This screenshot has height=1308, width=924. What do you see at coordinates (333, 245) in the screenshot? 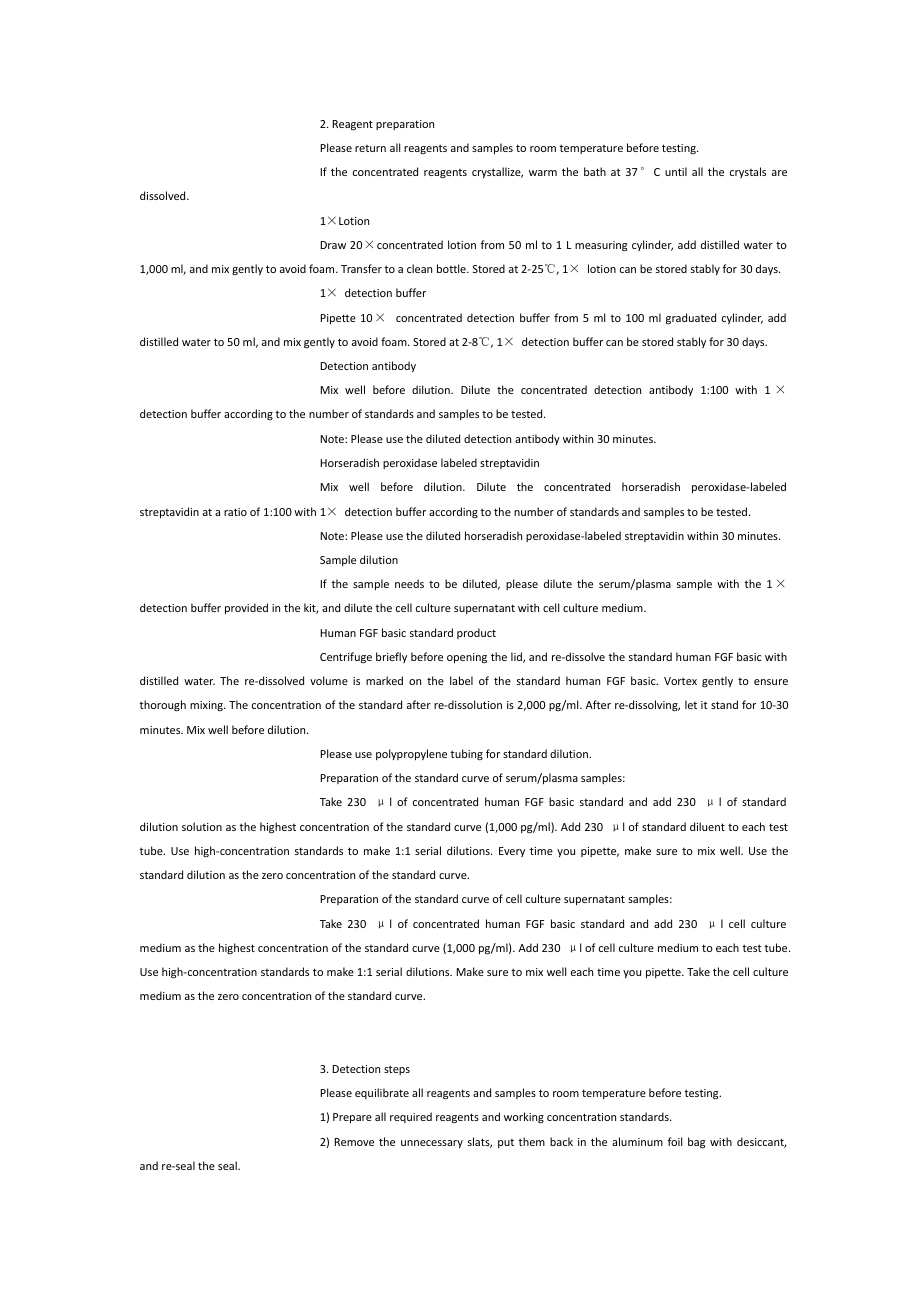
I see `Draw` at bounding box center [333, 245].
